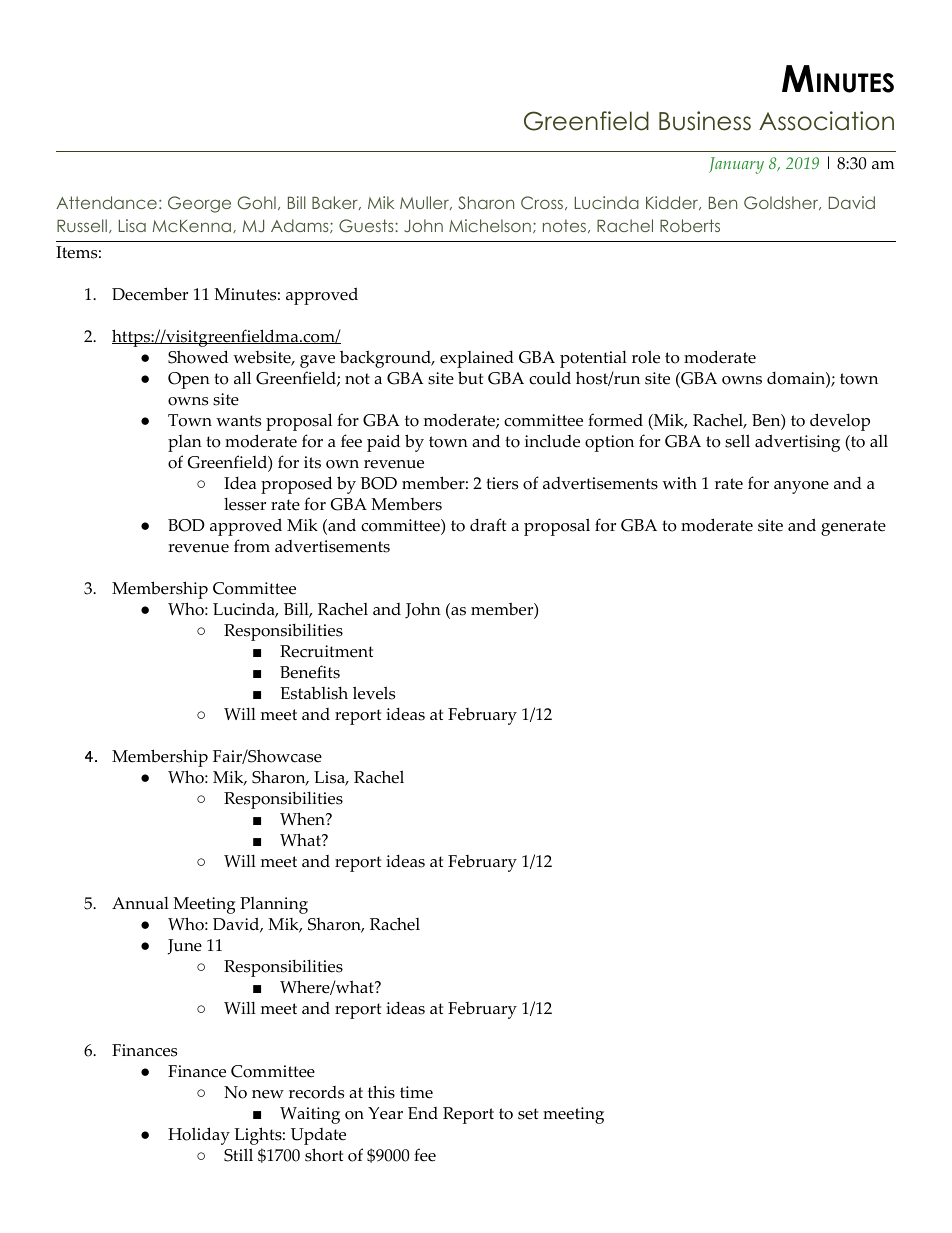 The width and height of the image is (952, 1233). I want to click on tiers, so click(502, 483).
